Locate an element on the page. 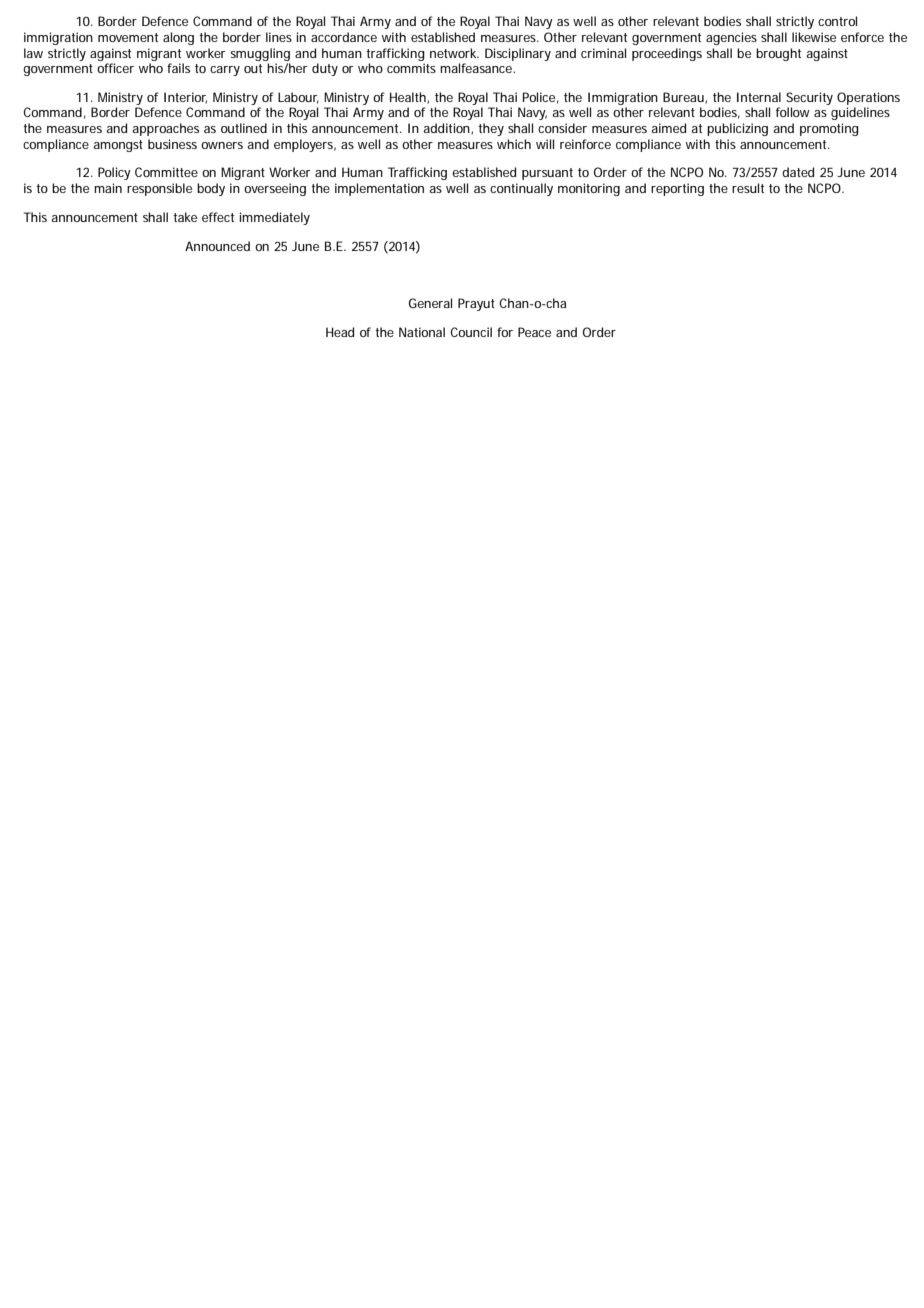  network is located at coordinates (453, 53).
